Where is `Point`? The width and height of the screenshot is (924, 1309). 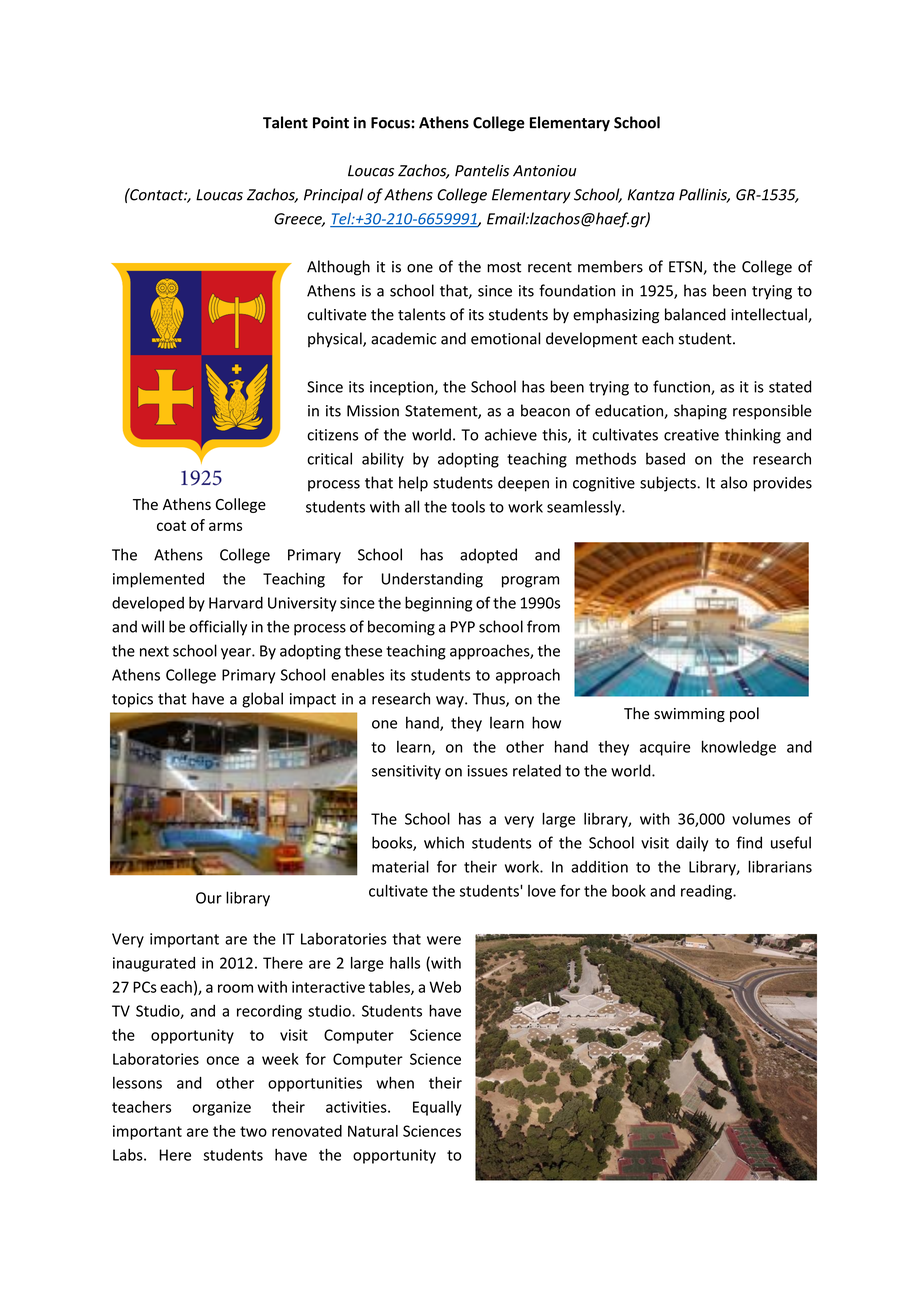
Point is located at coordinates (331, 122).
